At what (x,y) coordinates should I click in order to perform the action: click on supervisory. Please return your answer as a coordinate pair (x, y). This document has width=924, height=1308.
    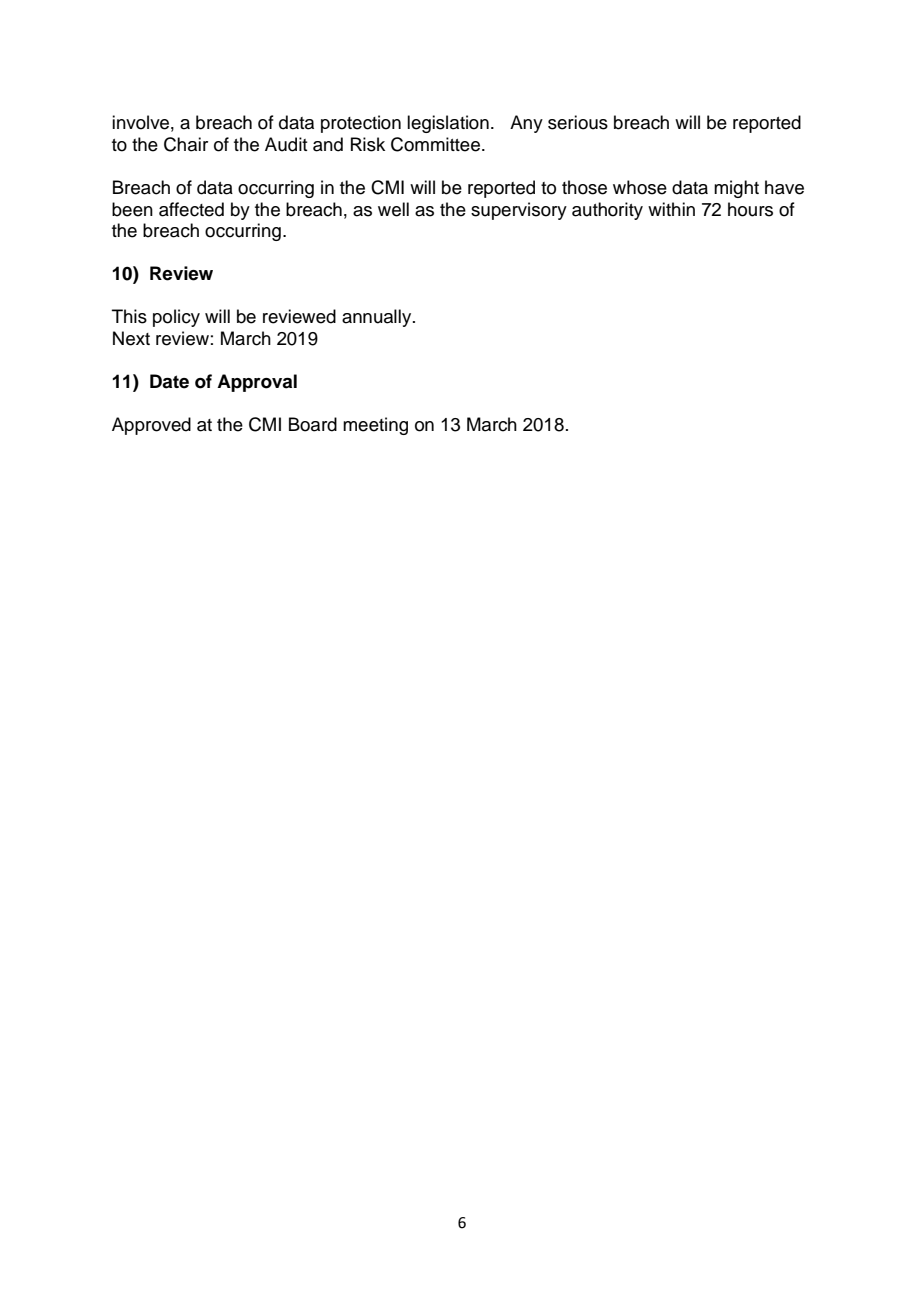
    Looking at the image, I should click on (519, 211).
